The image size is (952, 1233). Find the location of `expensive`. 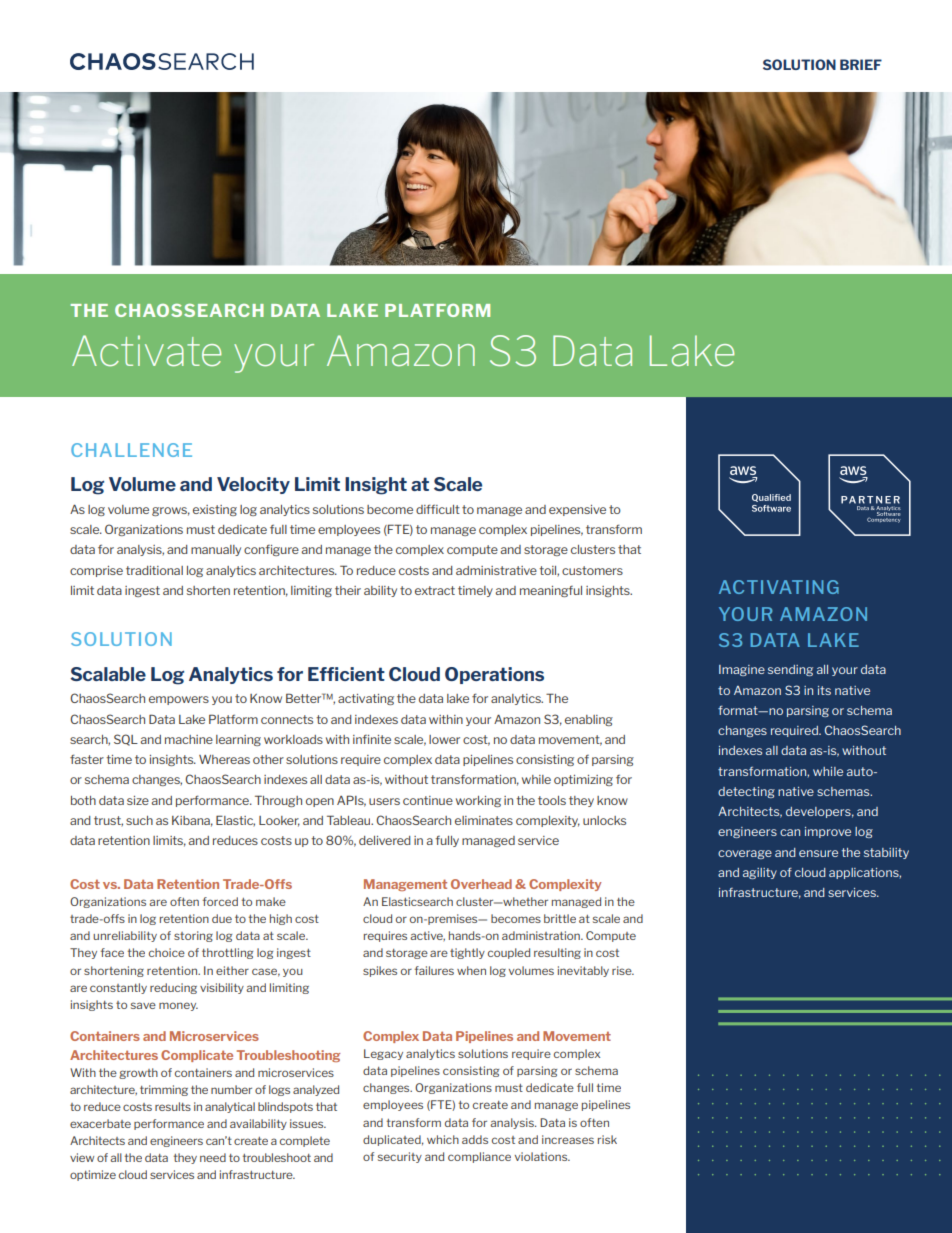

expensive is located at coordinates (577, 510).
